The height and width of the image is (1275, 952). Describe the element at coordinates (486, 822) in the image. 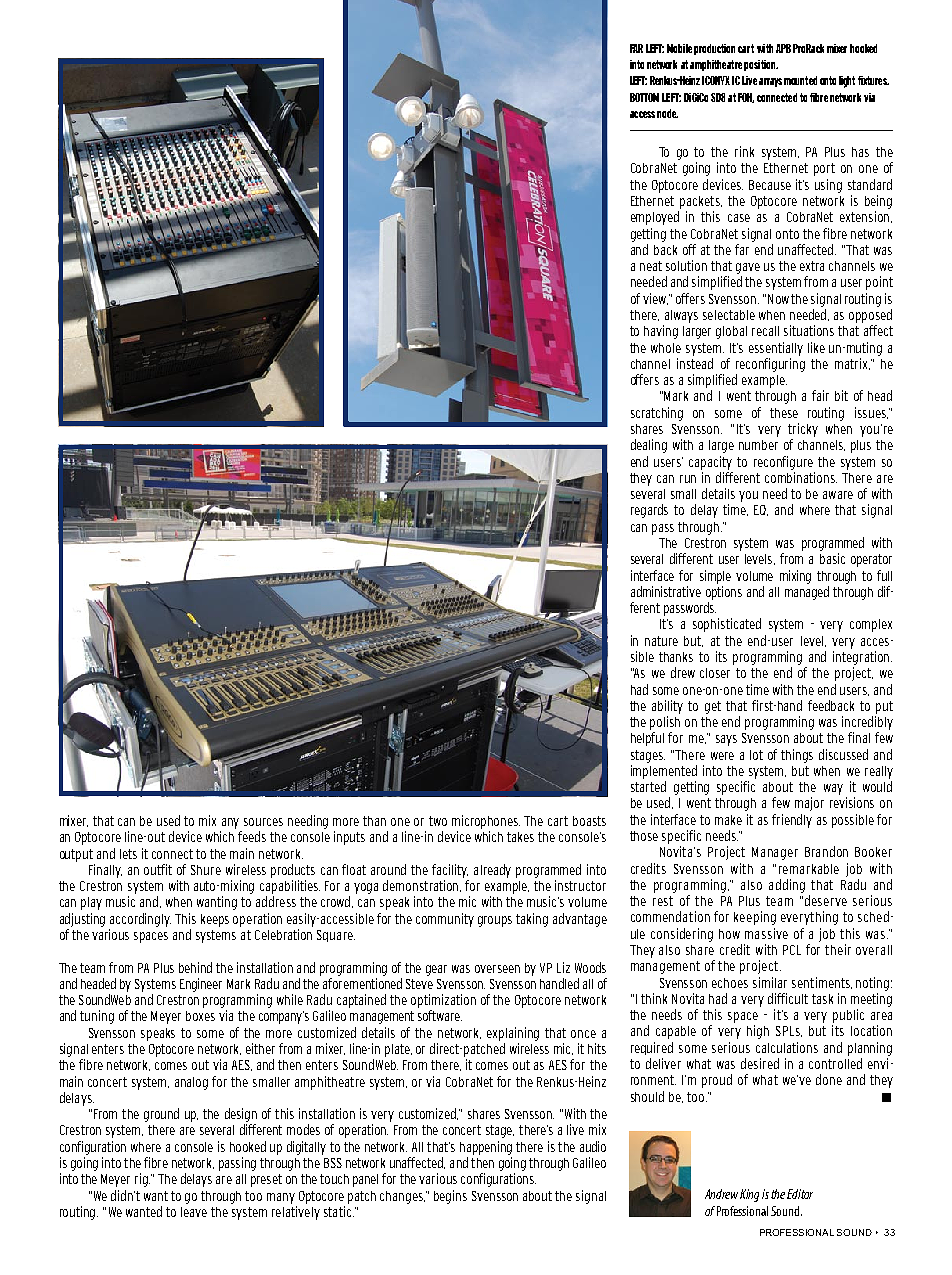

I see `microphones` at that location.
